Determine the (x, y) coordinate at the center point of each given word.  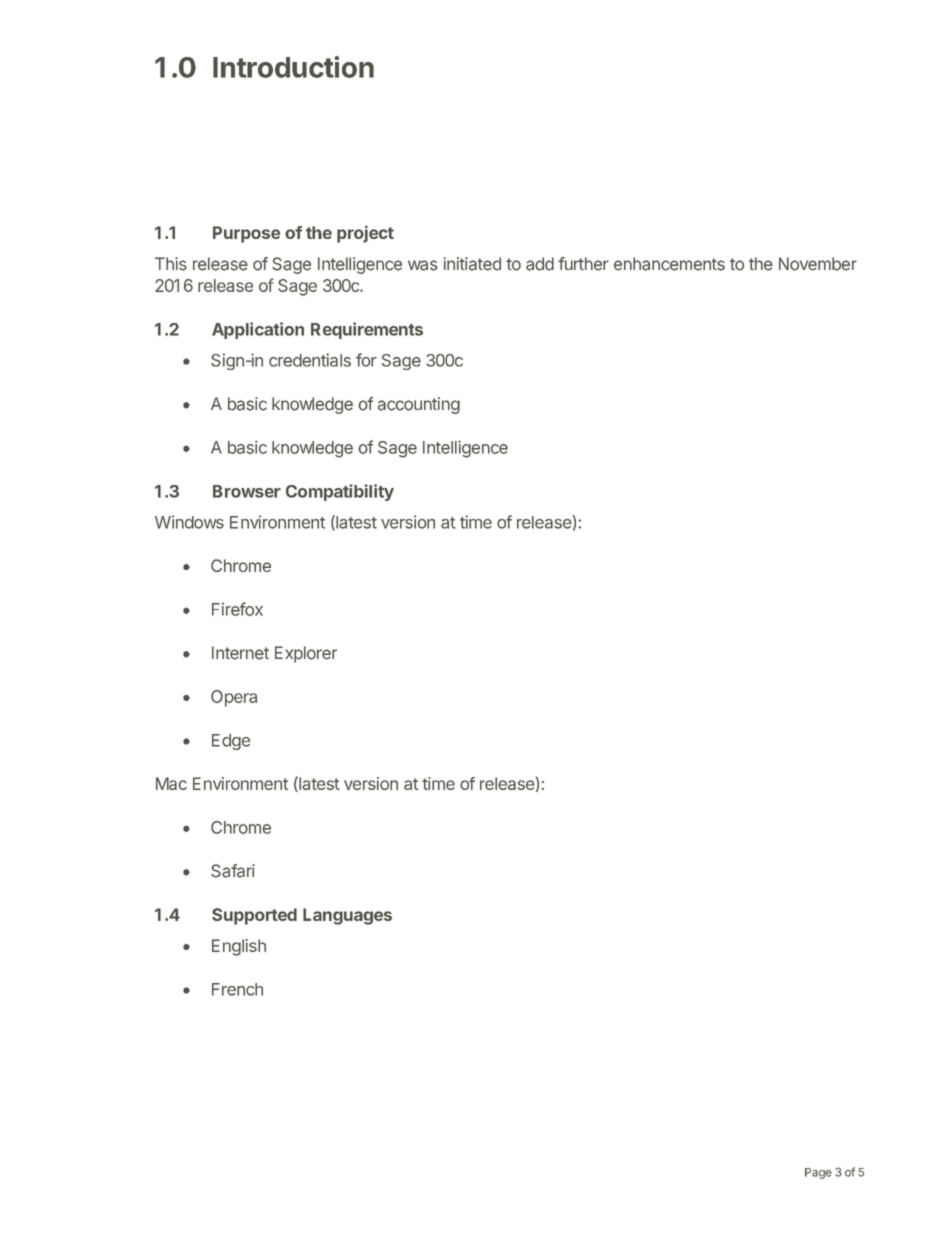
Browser (247, 491)
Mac (171, 783)
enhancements (669, 264)
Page (818, 1173)
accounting (419, 405)
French (237, 989)
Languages (347, 916)
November (818, 264)
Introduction (293, 67)
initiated (472, 264)
